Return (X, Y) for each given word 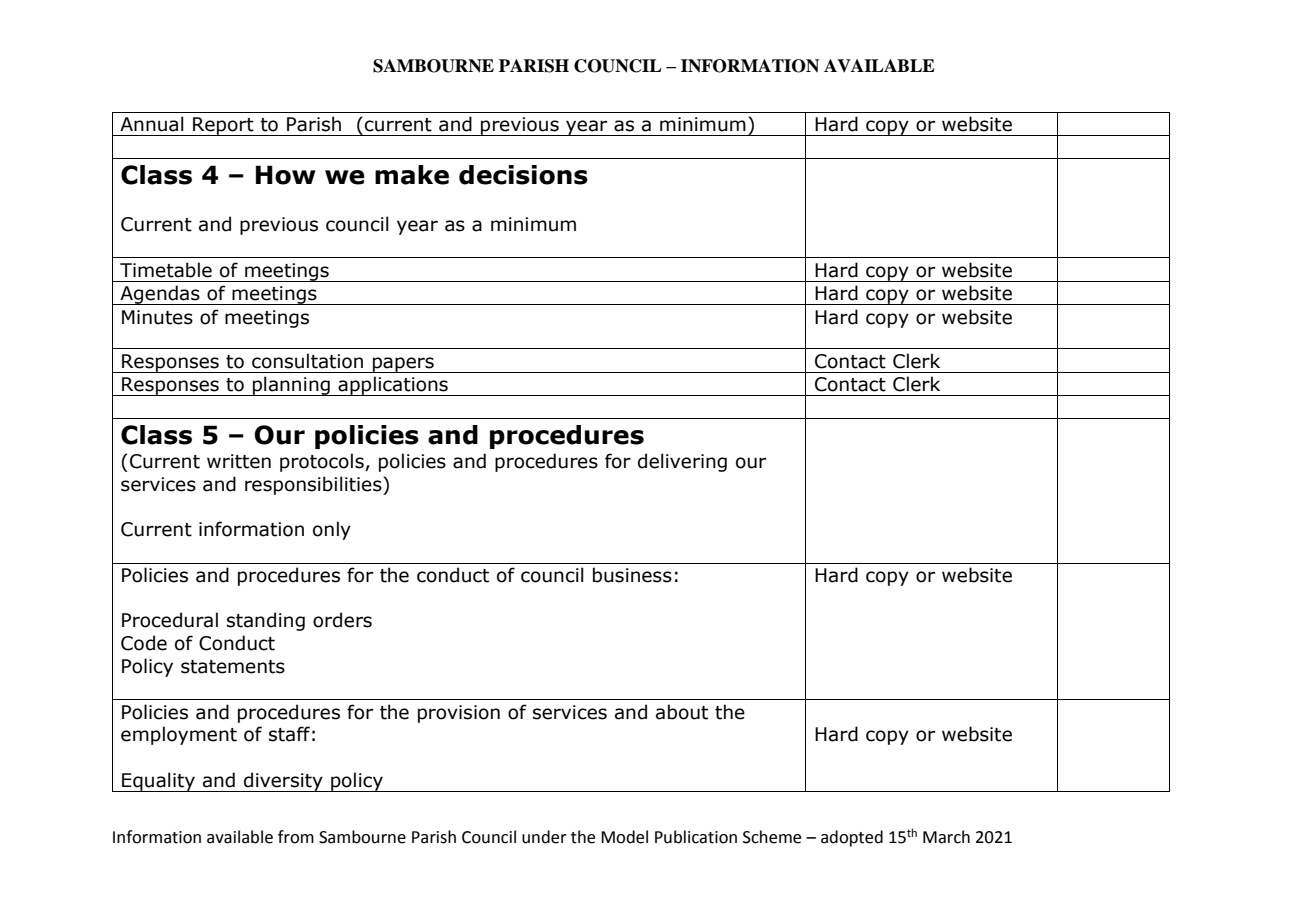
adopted (852, 838)
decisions (523, 175)
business (632, 575)
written (239, 461)
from (296, 837)
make (412, 175)
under (544, 837)
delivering (682, 462)
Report (223, 126)
